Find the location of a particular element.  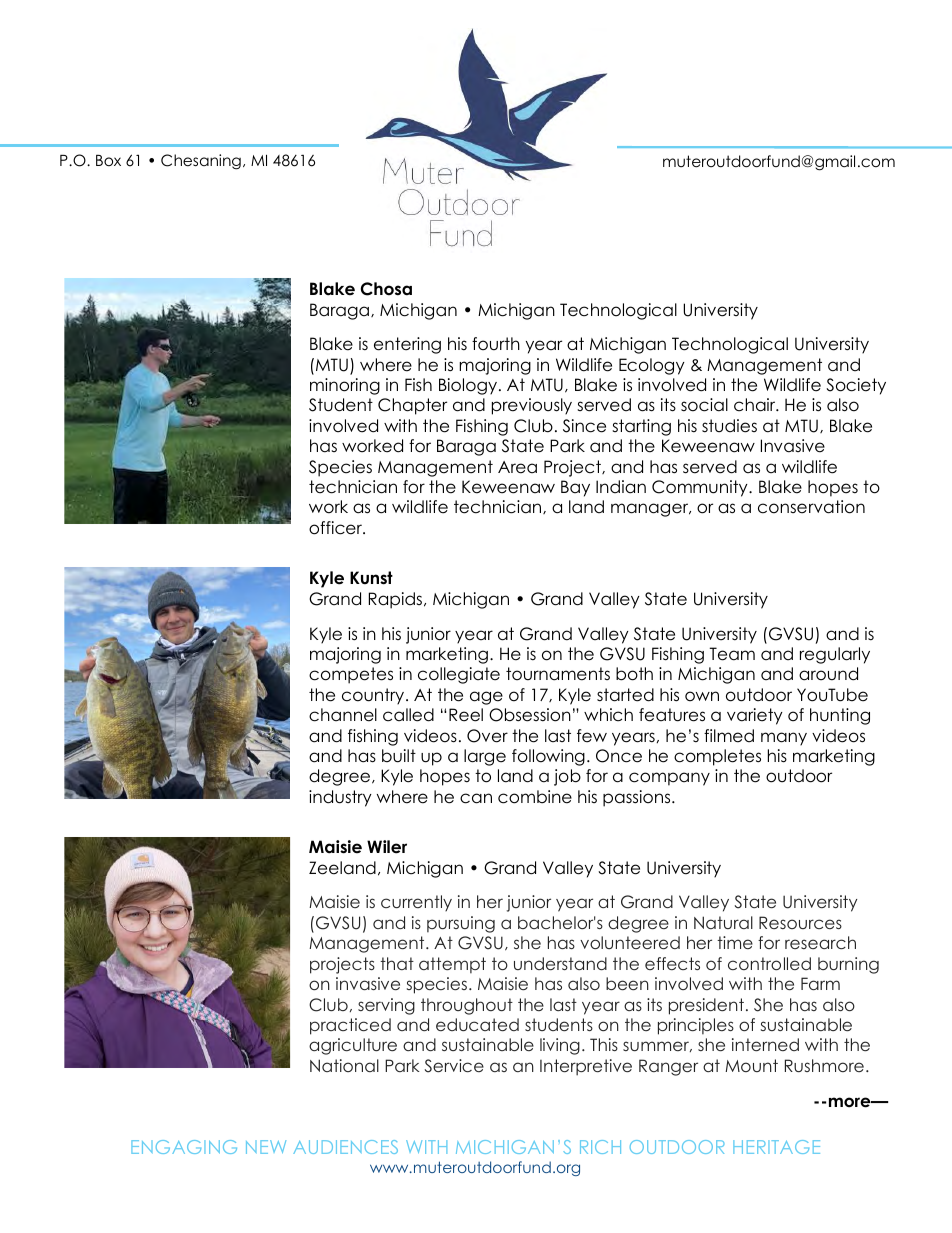

Biology is located at coordinates (468, 386).
